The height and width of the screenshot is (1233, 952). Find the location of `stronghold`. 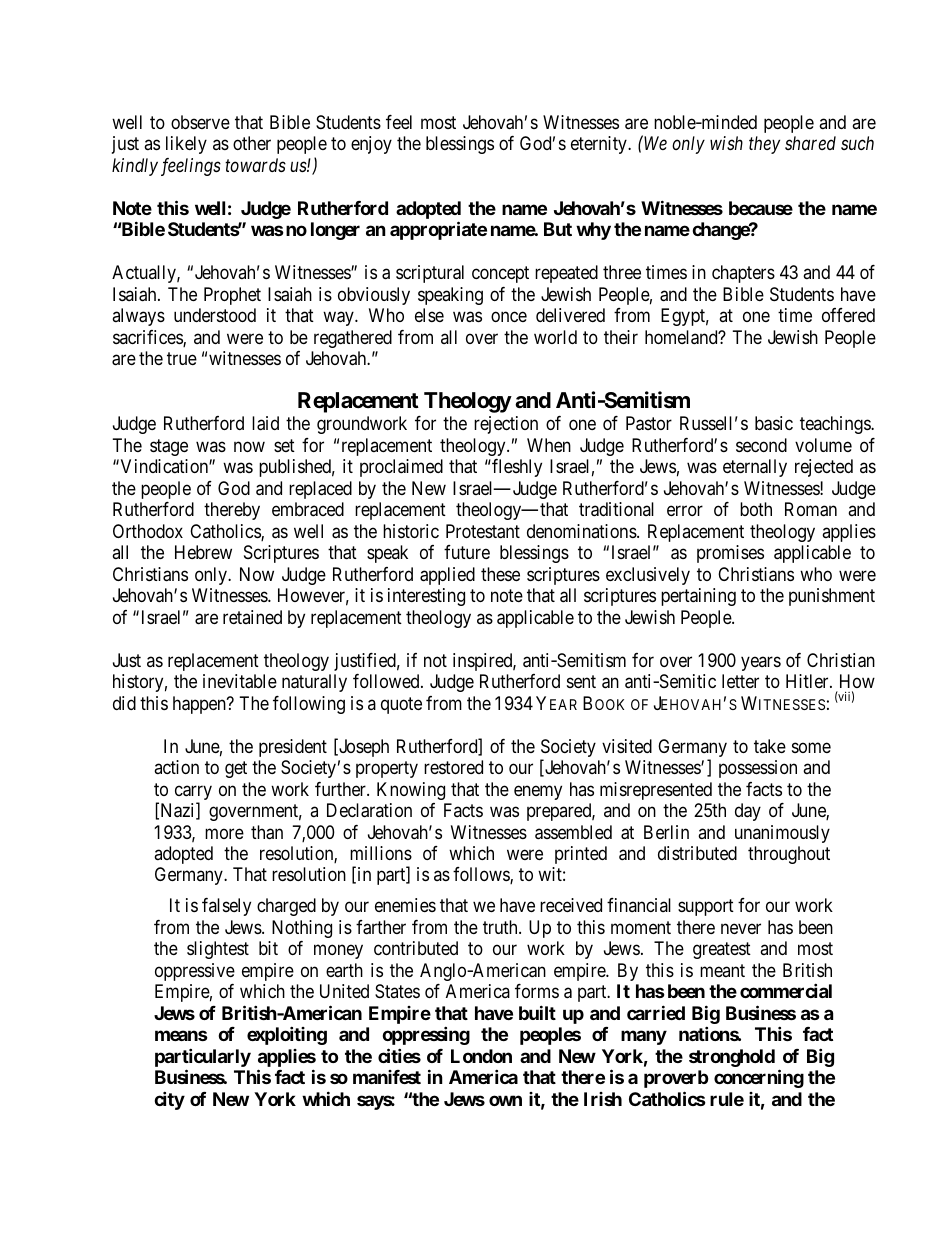

stronghold is located at coordinates (732, 1058).
